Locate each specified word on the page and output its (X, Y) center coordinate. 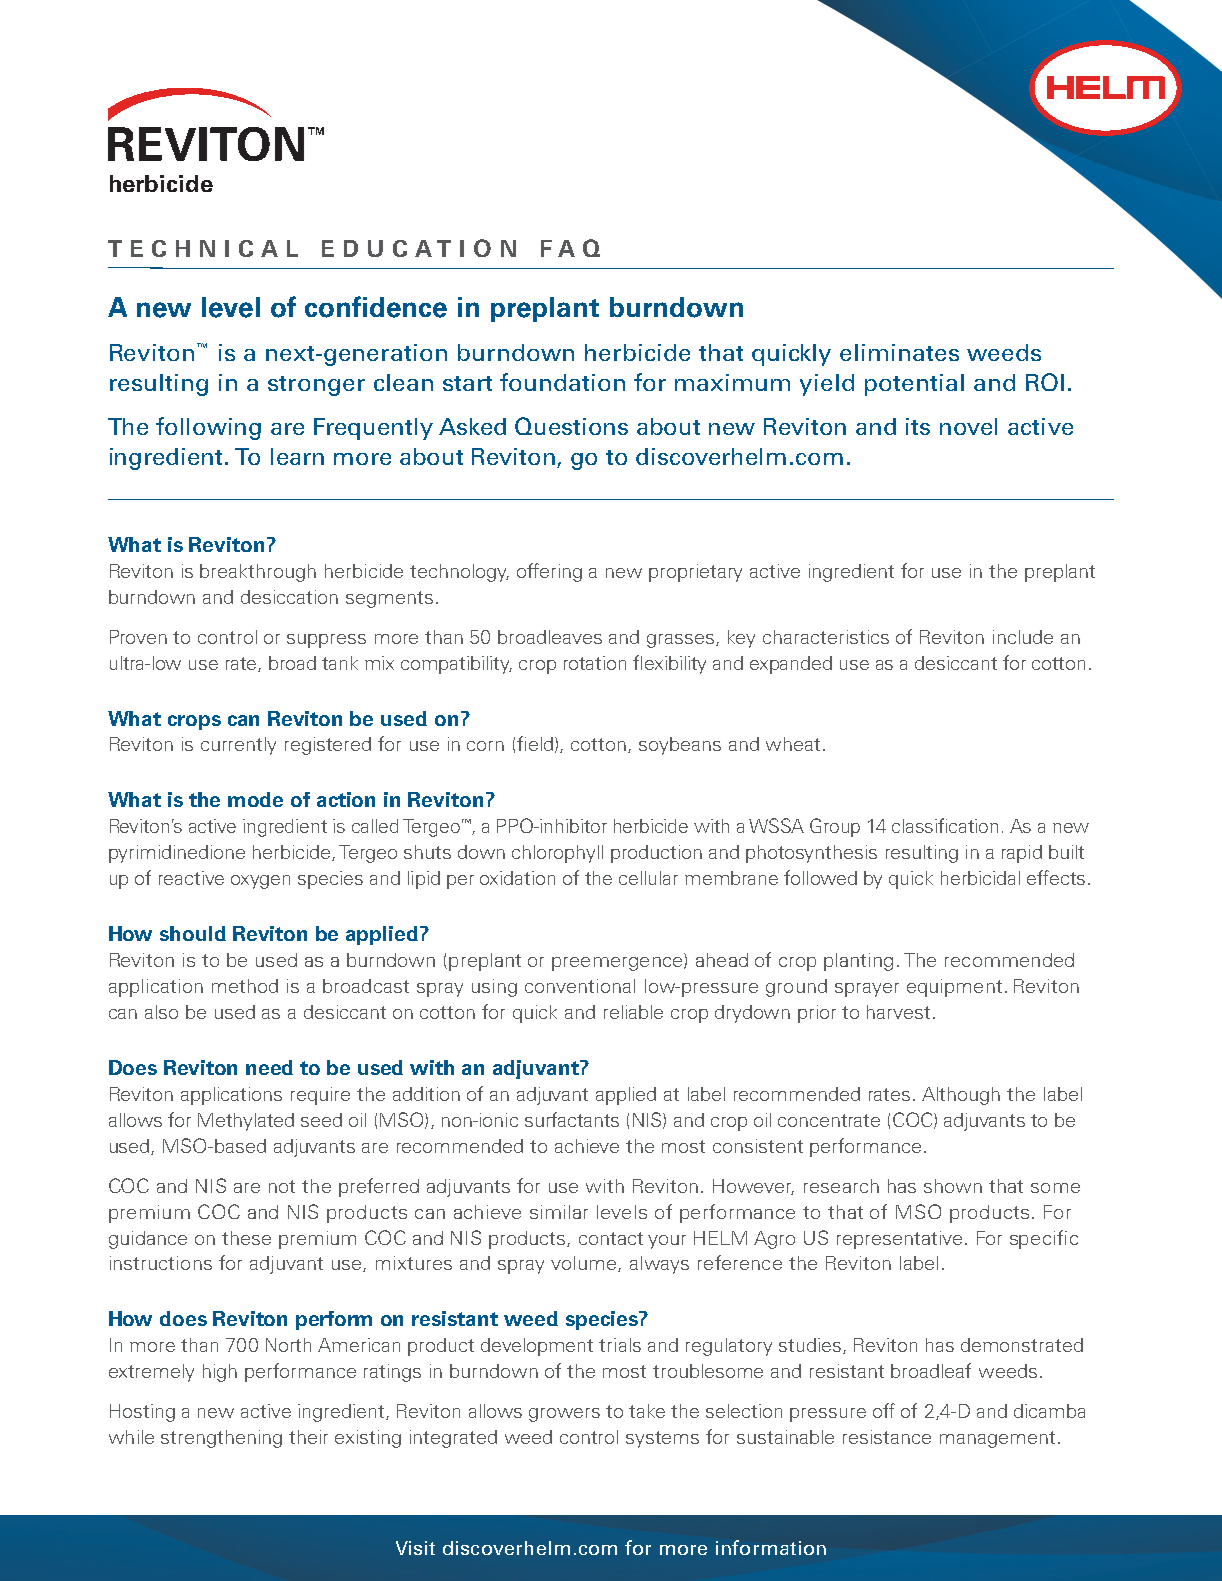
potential (914, 385)
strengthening (221, 1439)
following (208, 428)
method (245, 986)
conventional (580, 986)
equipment (954, 988)
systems (662, 1439)
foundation (562, 382)
